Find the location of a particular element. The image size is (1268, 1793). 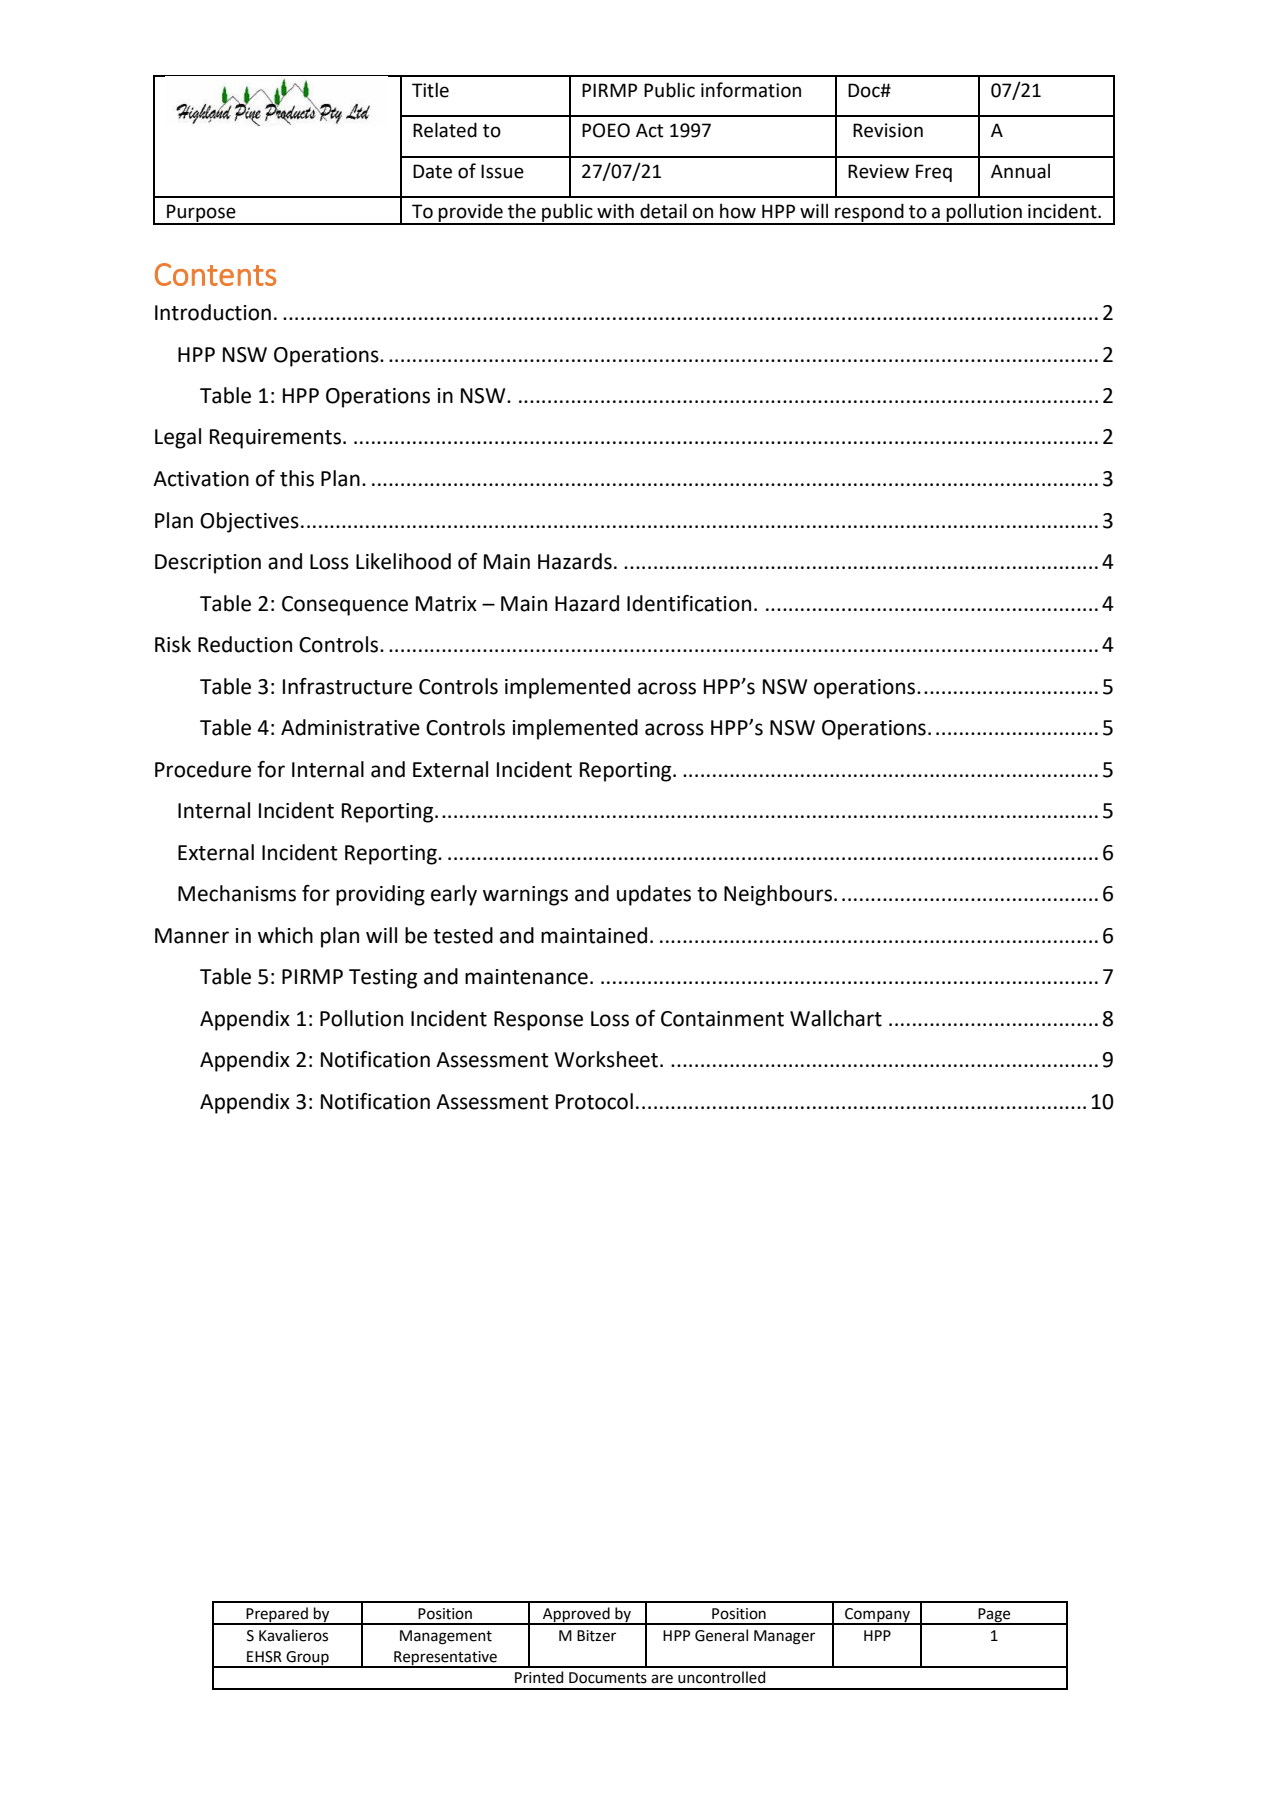

Purpose is located at coordinates (201, 214).
